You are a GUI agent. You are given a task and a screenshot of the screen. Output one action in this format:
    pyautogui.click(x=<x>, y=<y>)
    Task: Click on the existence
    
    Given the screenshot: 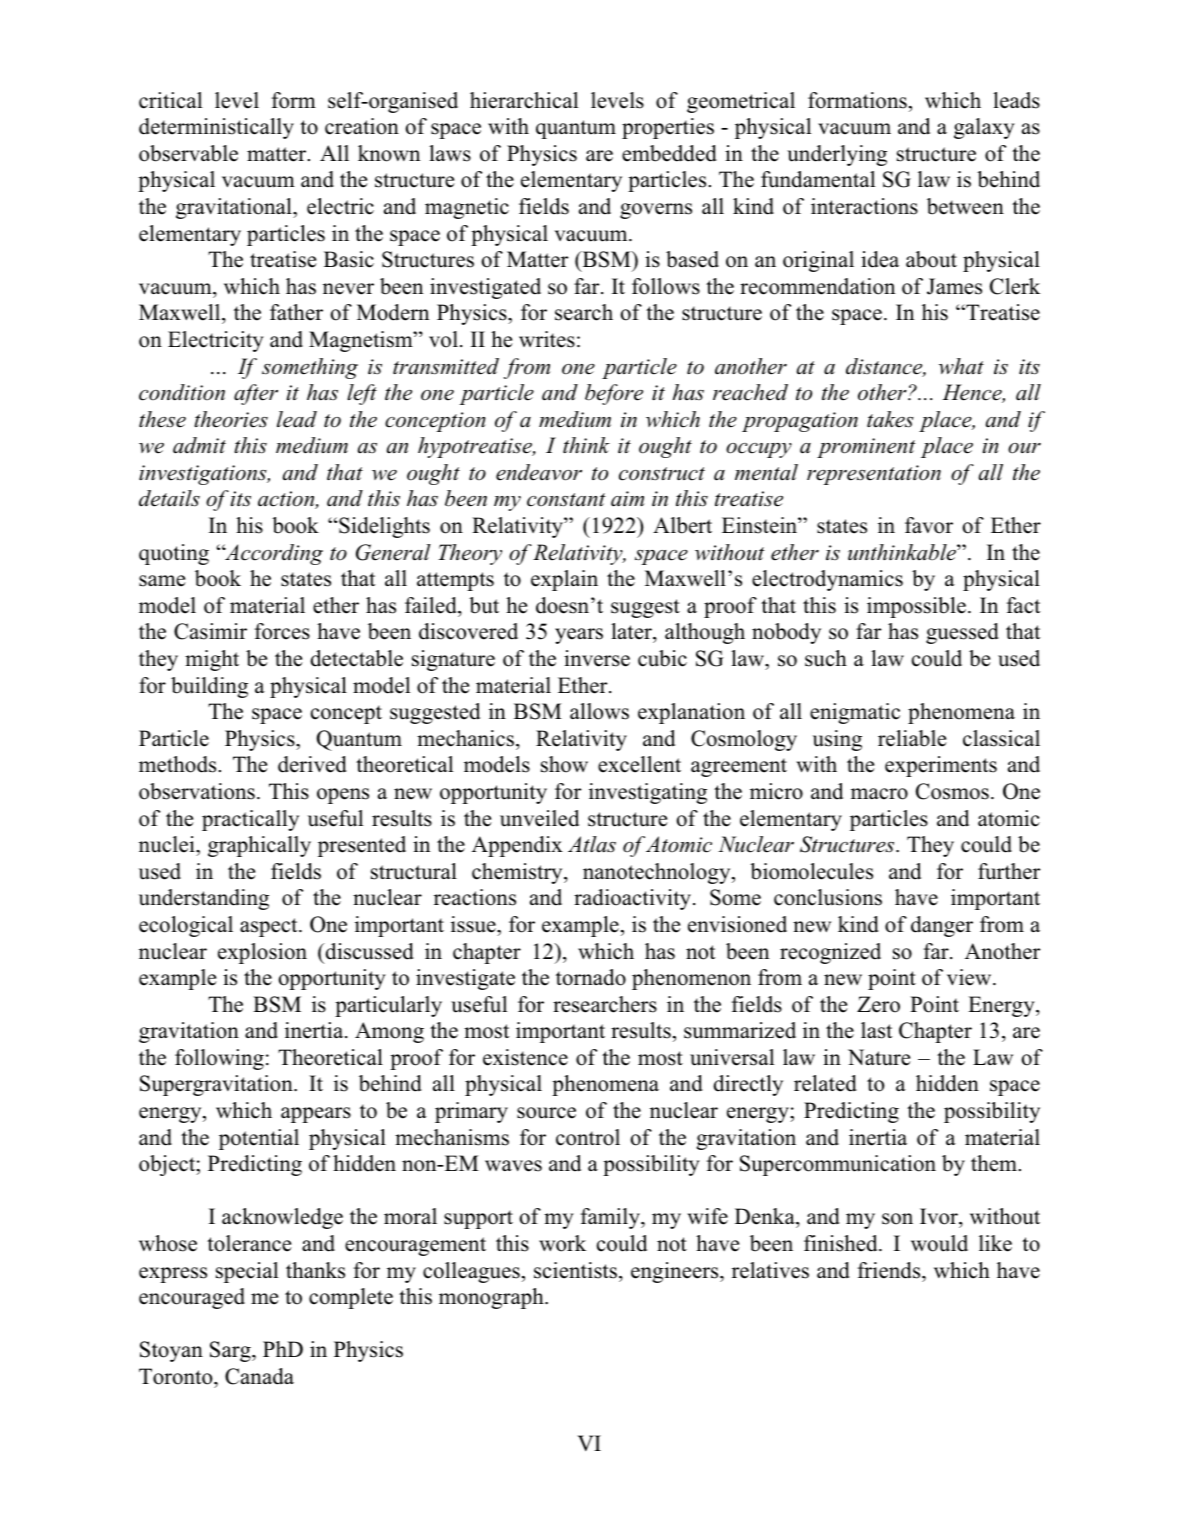 What is the action you would take?
    pyautogui.click(x=525, y=1057)
